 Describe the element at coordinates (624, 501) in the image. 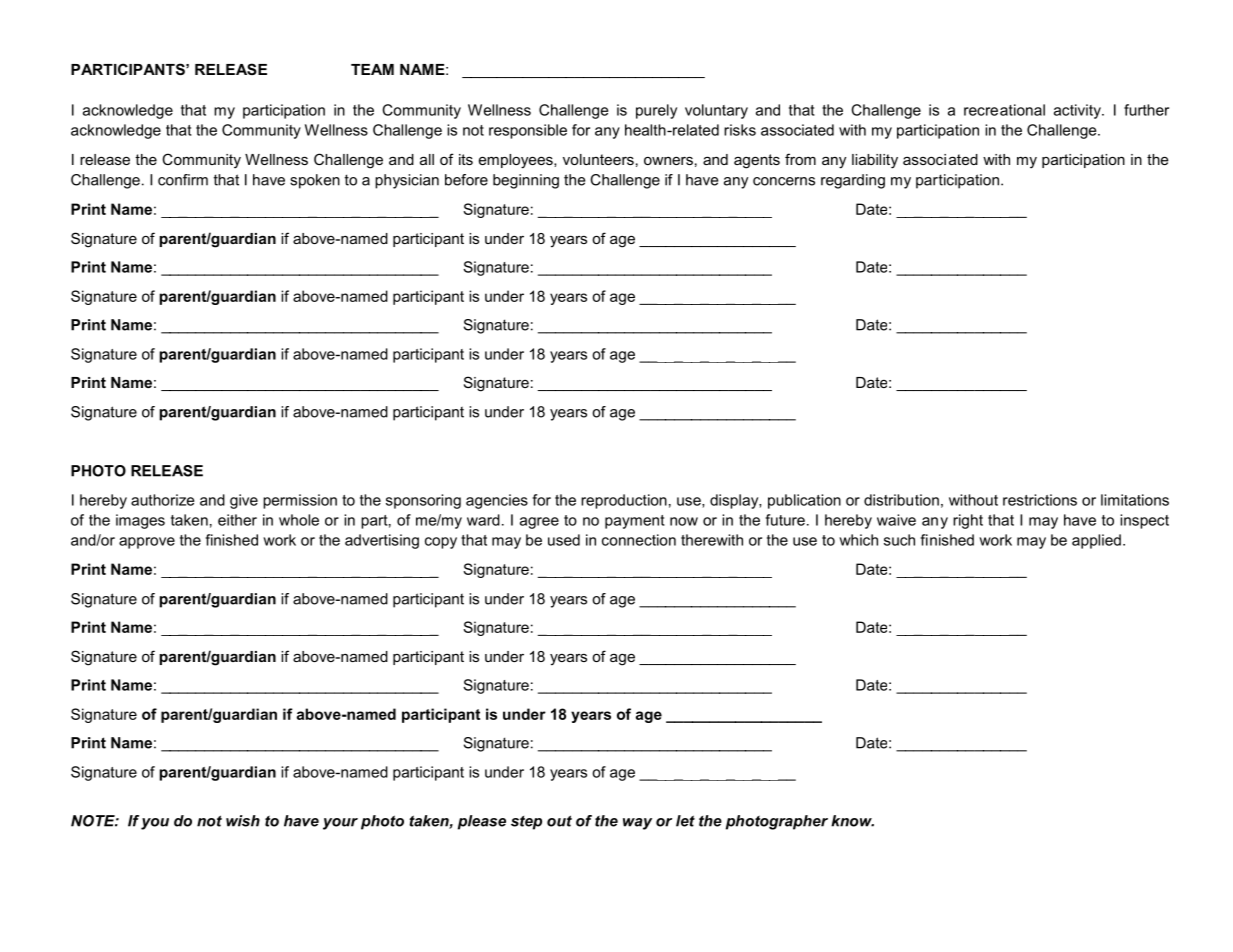

I see `reproduction` at that location.
